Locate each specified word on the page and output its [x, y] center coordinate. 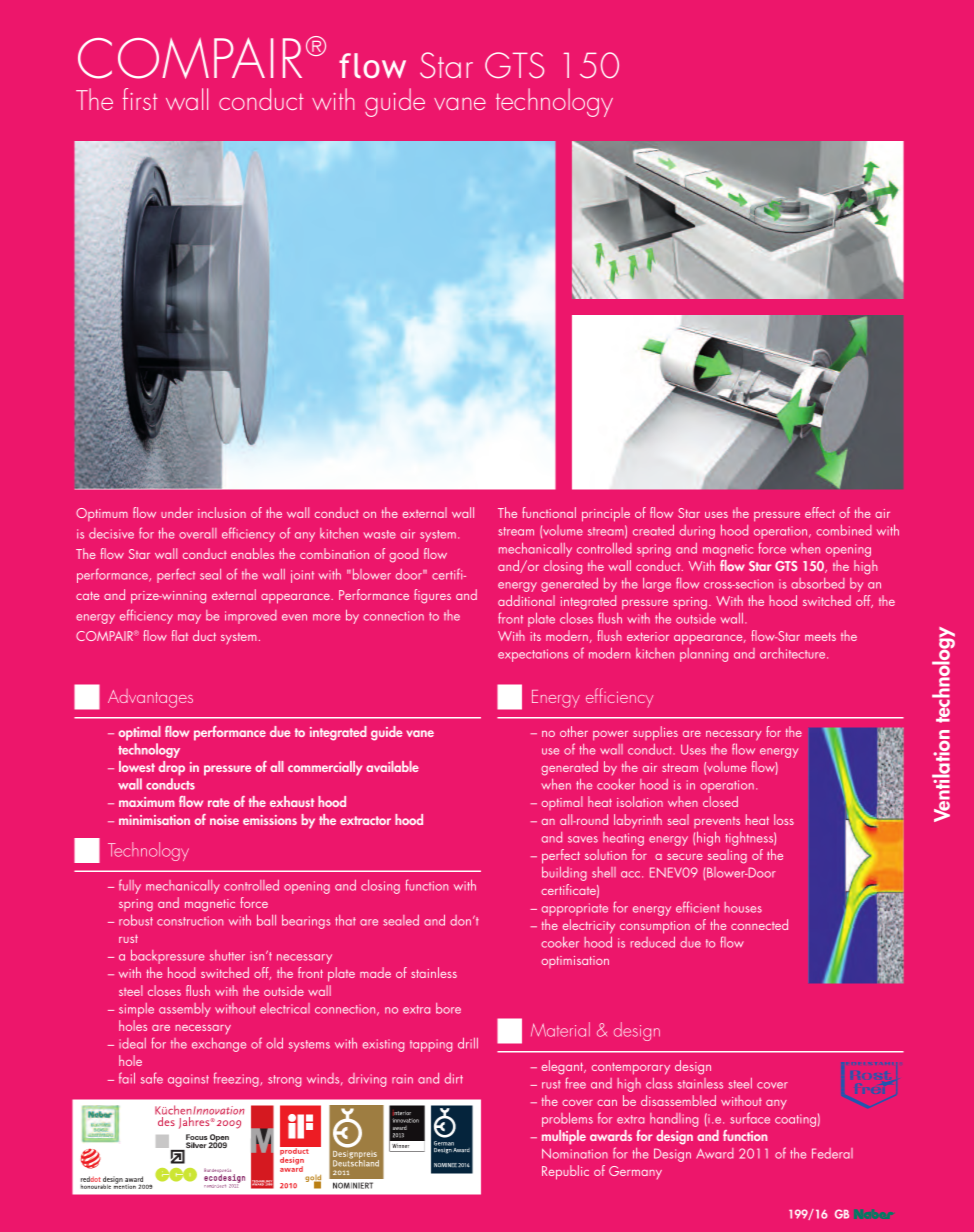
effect [820, 512]
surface [750, 1118]
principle [606, 514]
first [140, 99]
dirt [454, 1078]
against [188, 1080]
